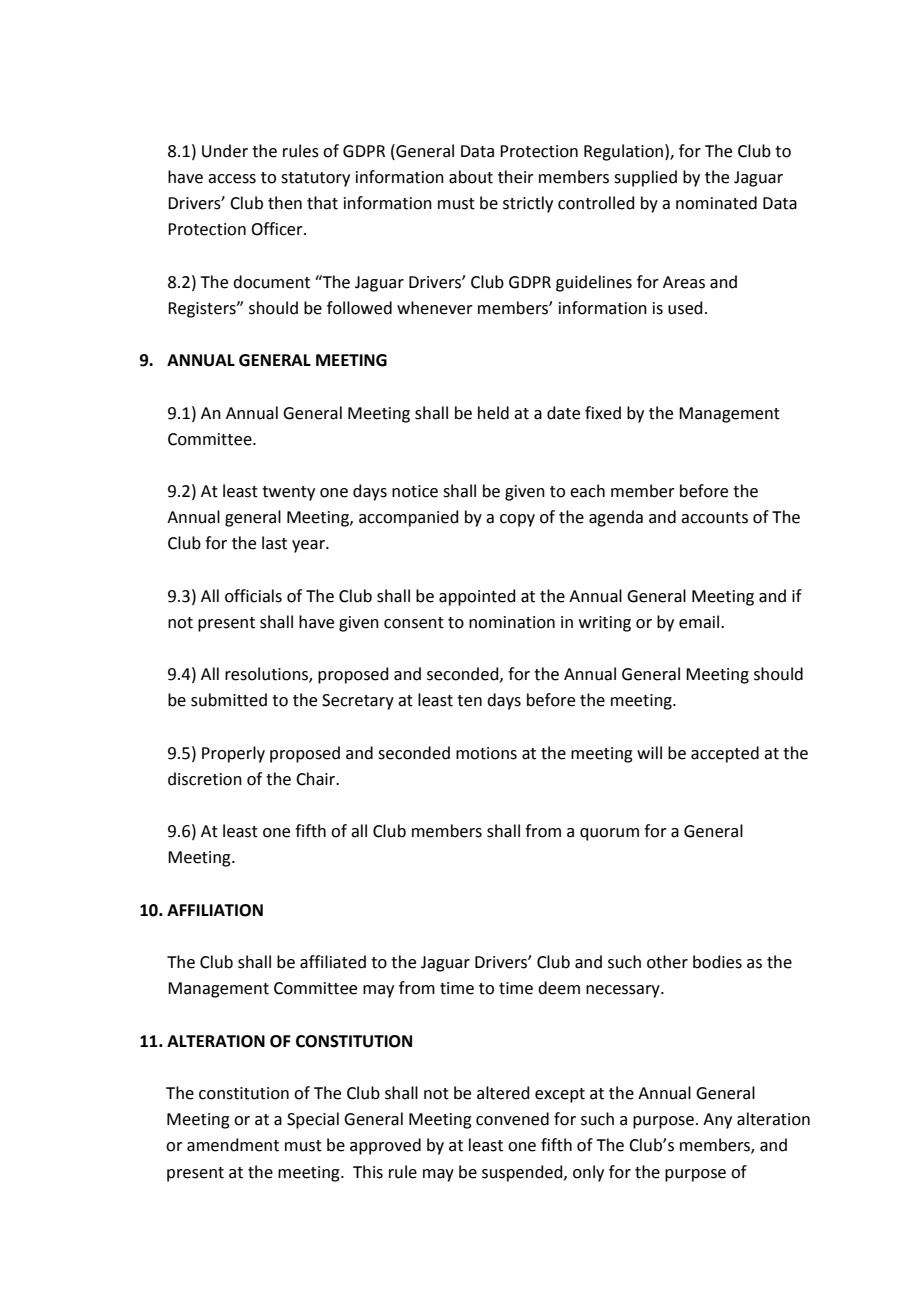  What do you see at coordinates (274, 543) in the screenshot?
I see `last` at bounding box center [274, 543].
